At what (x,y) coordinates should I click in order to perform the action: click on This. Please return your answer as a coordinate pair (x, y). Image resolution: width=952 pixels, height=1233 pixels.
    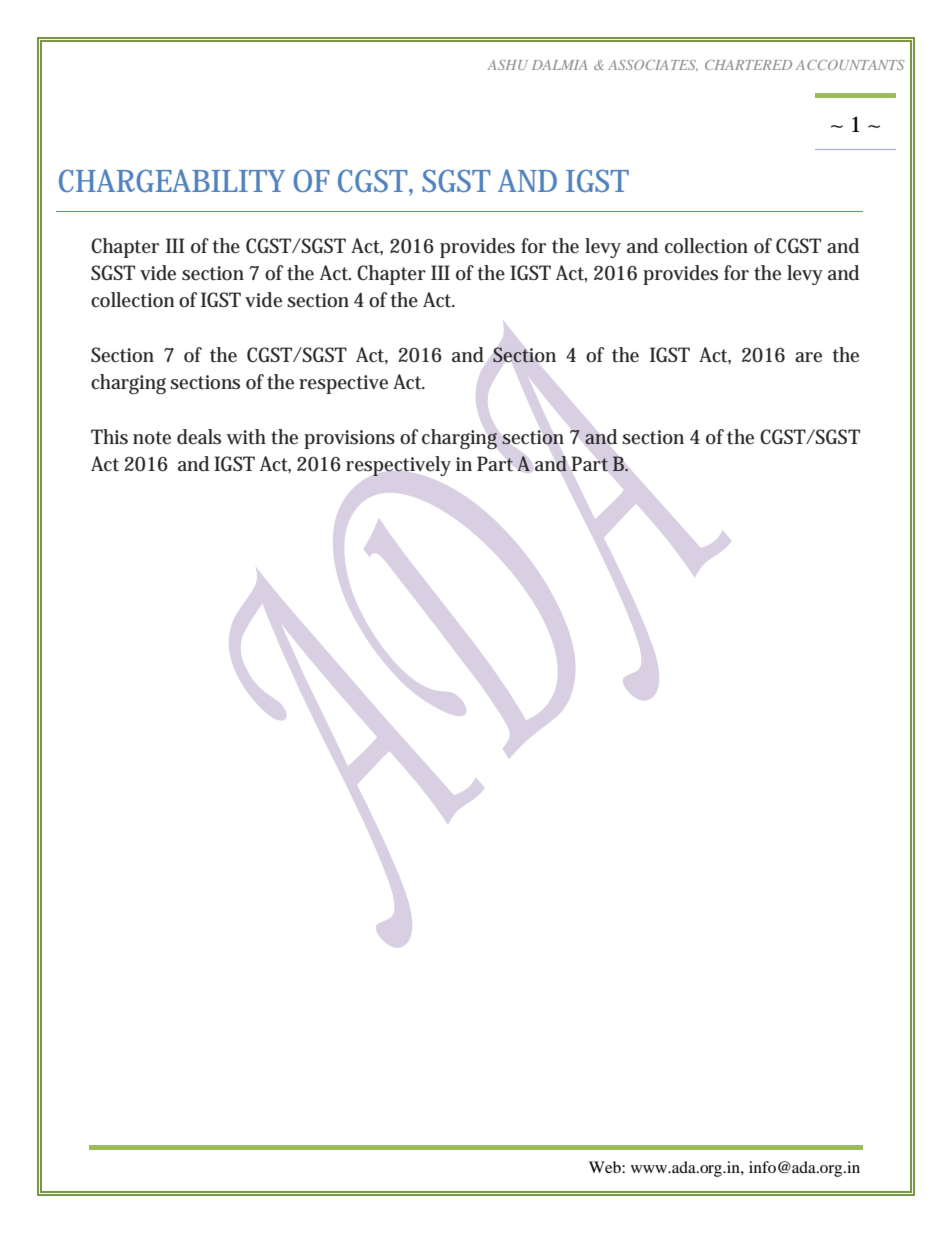
    Looking at the image, I should click on (109, 437).
